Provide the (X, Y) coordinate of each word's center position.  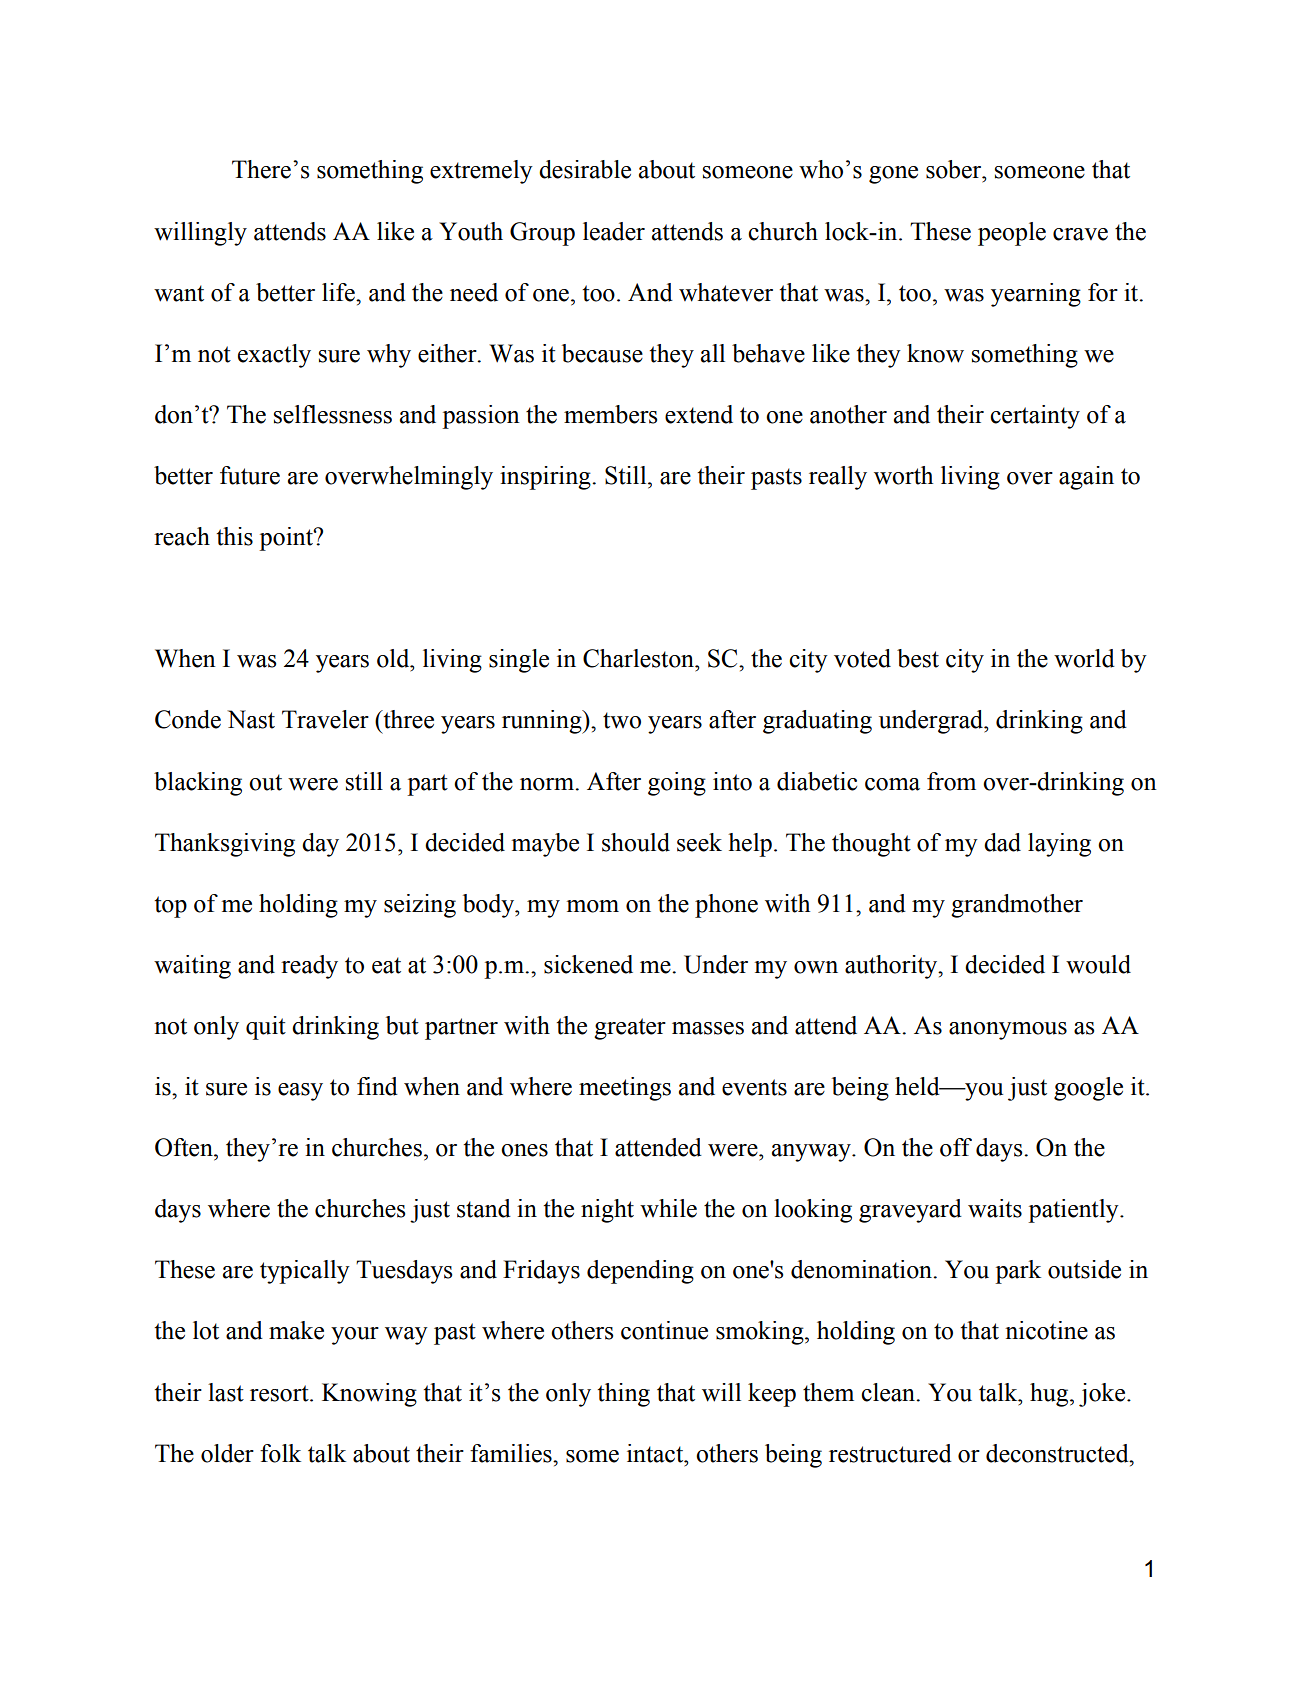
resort (280, 1393)
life (339, 292)
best (918, 658)
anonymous (1008, 1031)
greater (630, 1029)
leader (614, 231)
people (1012, 234)
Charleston (639, 658)
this (234, 536)
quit (266, 1028)
